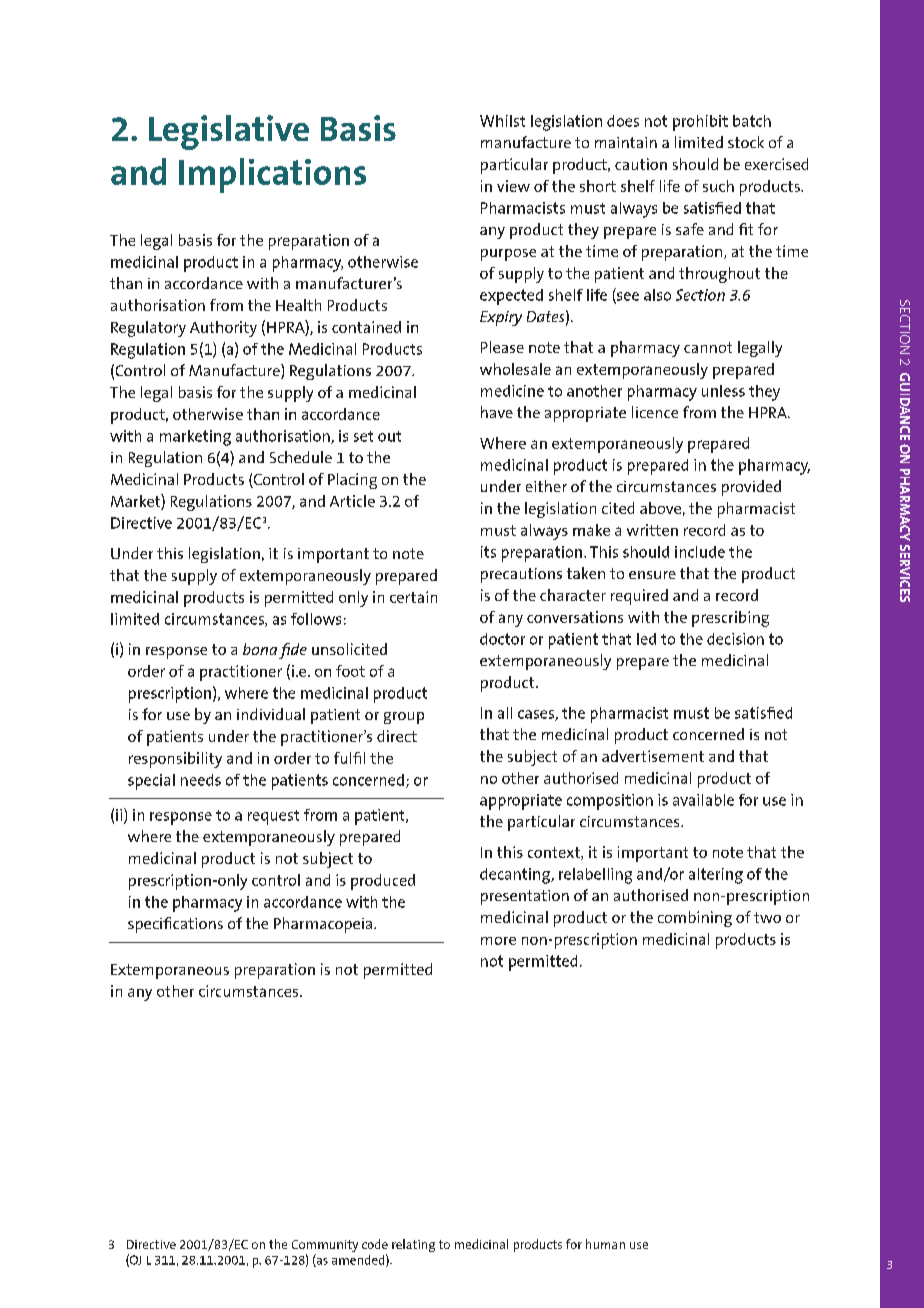 The image size is (924, 1308). I want to click on Whilst, so click(502, 121).
